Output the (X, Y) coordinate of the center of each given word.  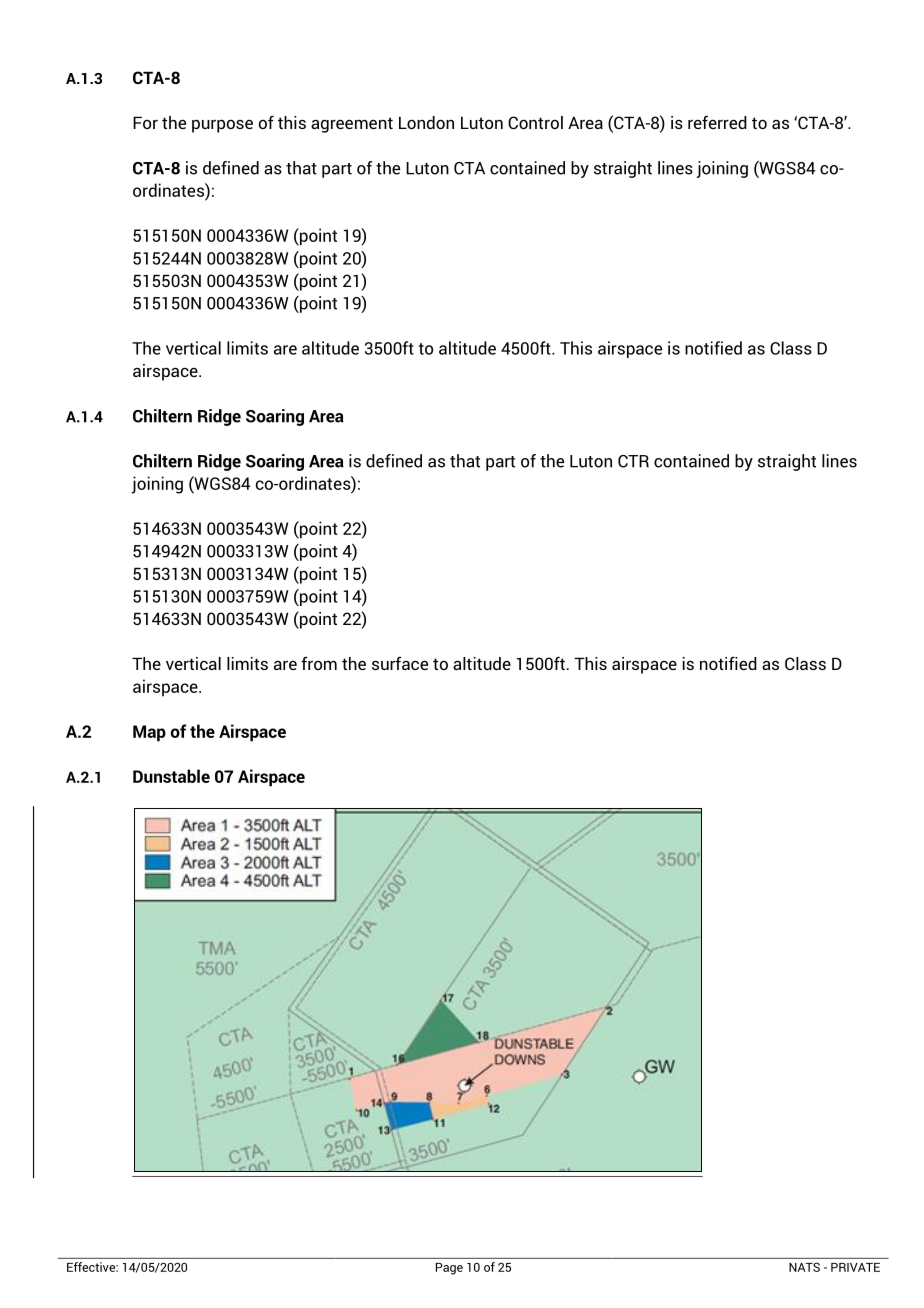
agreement (352, 125)
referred (717, 122)
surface (400, 663)
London (426, 122)
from (319, 663)
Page (449, 1269)
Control (535, 122)
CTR (633, 461)
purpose (222, 126)
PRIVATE (855, 1267)
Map (149, 733)
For (145, 122)
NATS (804, 1267)
